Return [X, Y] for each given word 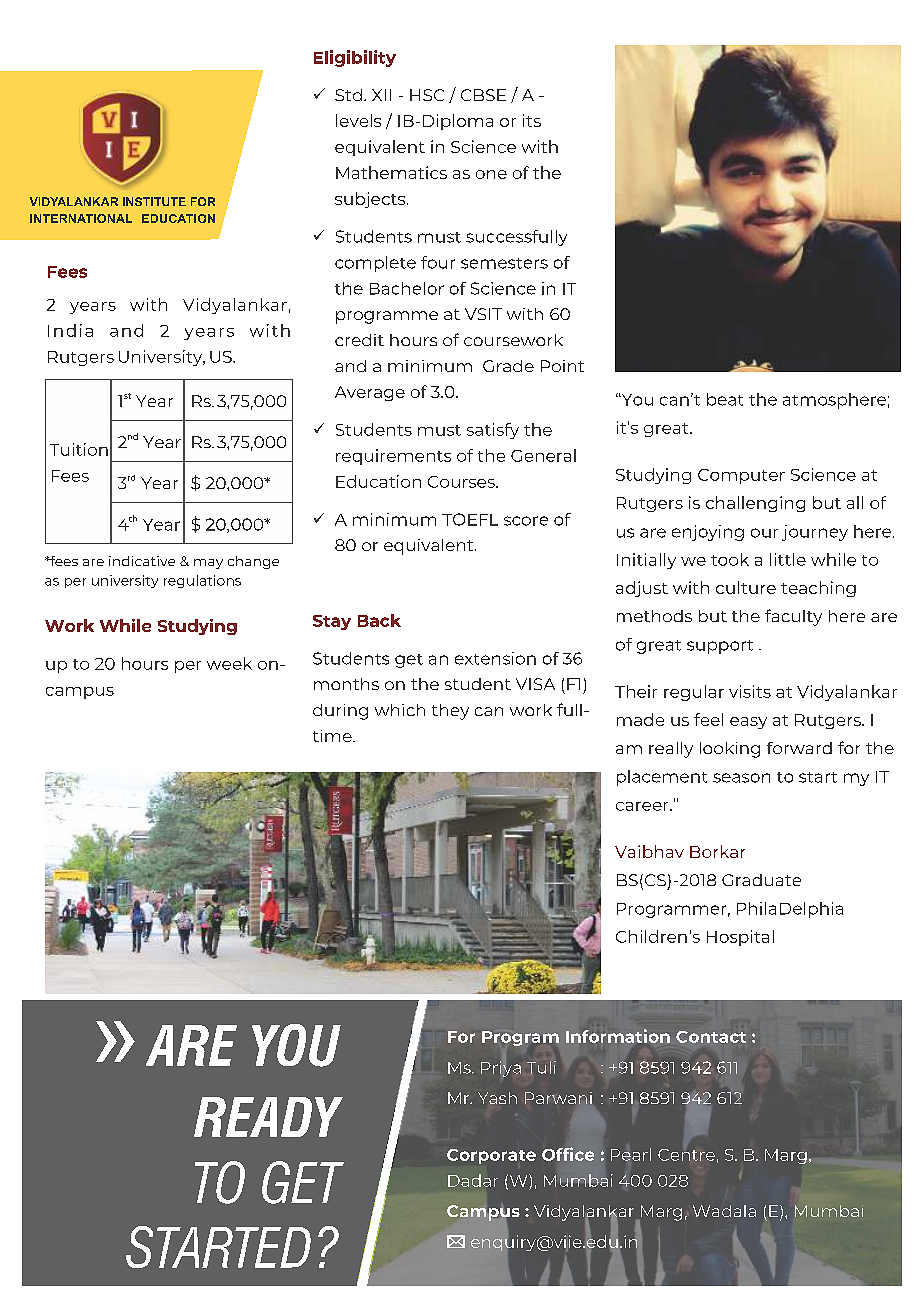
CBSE [483, 95]
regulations [202, 581]
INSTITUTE [154, 201]
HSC [427, 95]
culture [746, 587]
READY [268, 1117]
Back [379, 620]
